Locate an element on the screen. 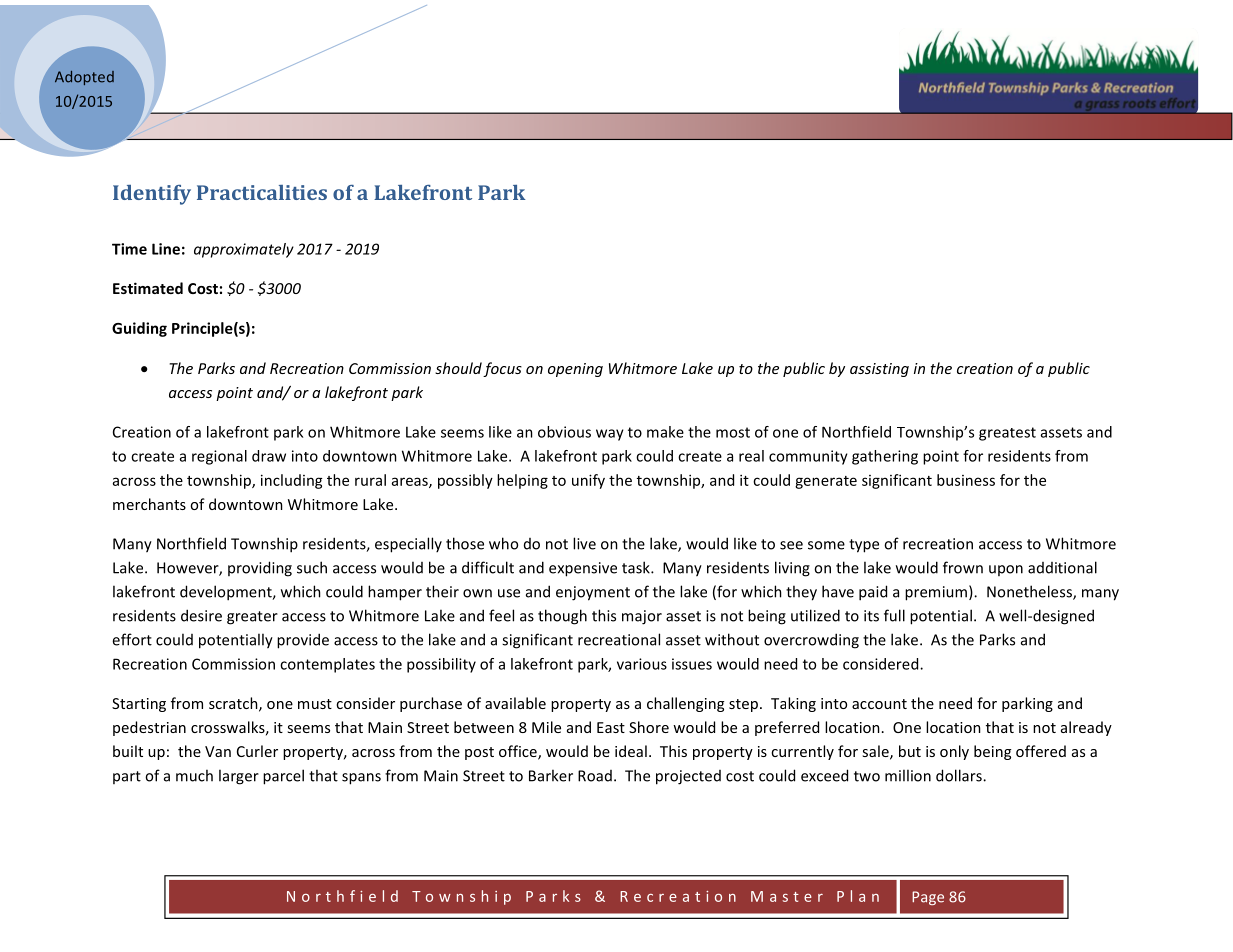 This screenshot has height=952, width=1233. Adopted is located at coordinates (84, 78).
